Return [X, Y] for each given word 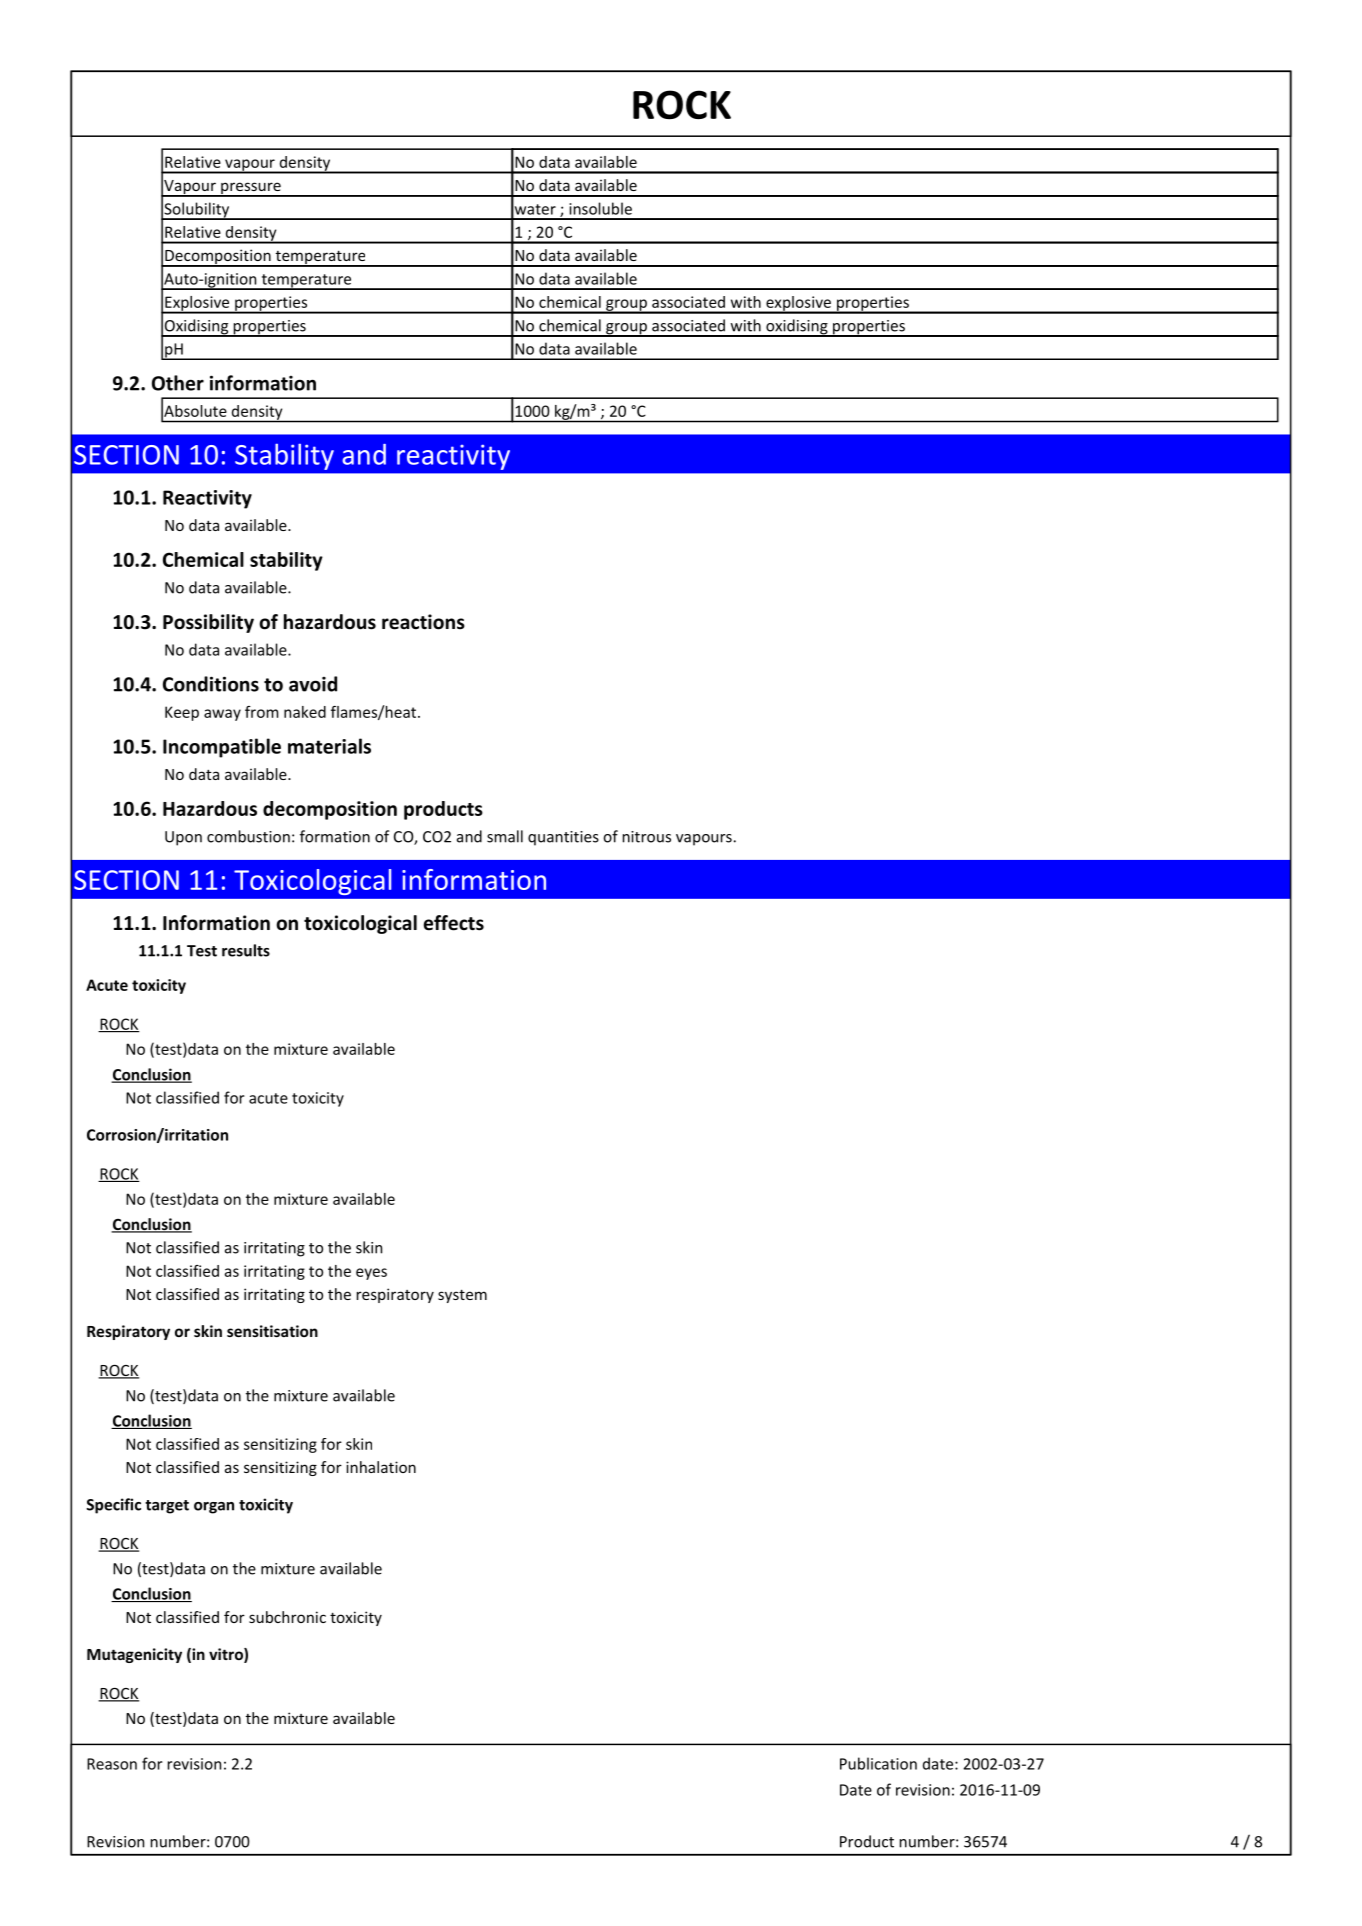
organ [214, 1508]
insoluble [600, 208]
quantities [563, 838]
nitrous [647, 837]
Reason [112, 1764]
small [505, 836]
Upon [183, 838]
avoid [313, 684]
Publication [878, 1763]
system [462, 1296]
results [246, 950]
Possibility [208, 623]
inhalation [381, 1467]
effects [454, 923]
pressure [251, 189]
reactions [423, 622]
